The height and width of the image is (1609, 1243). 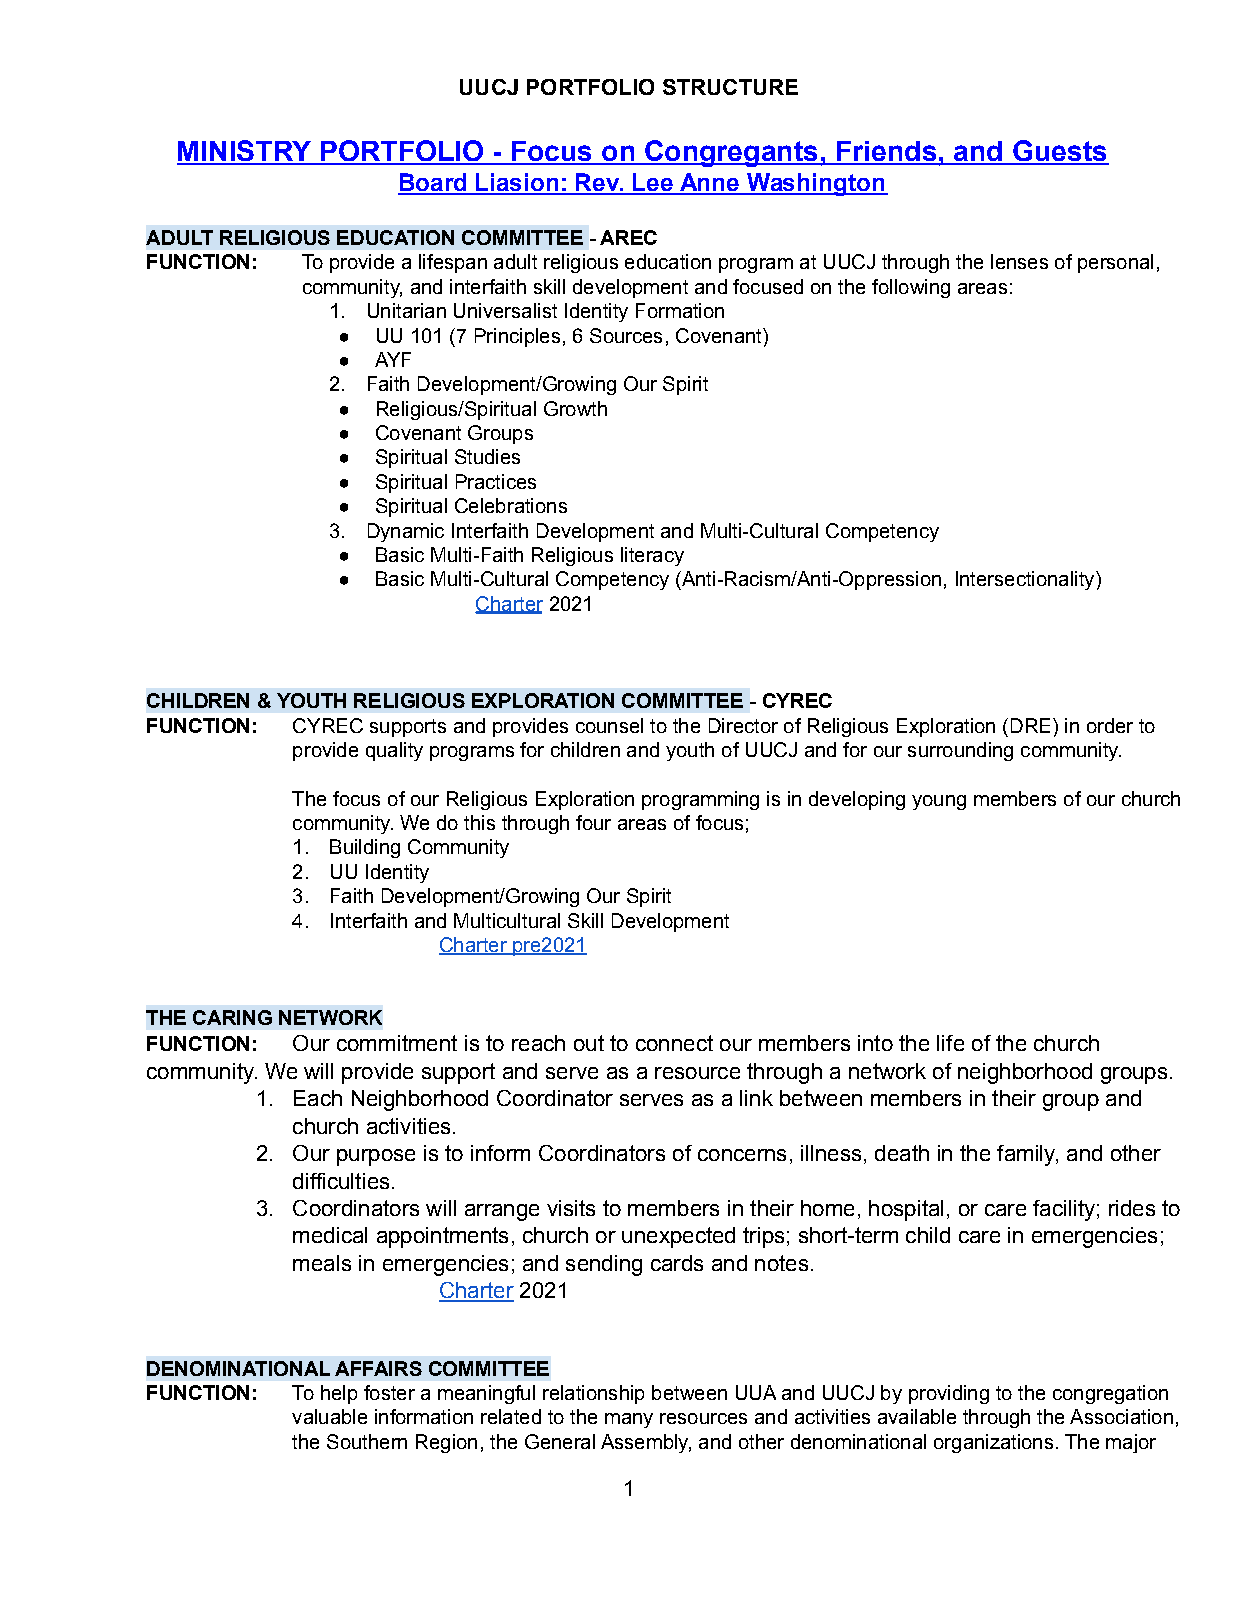 I want to click on into, so click(x=875, y=1043).
